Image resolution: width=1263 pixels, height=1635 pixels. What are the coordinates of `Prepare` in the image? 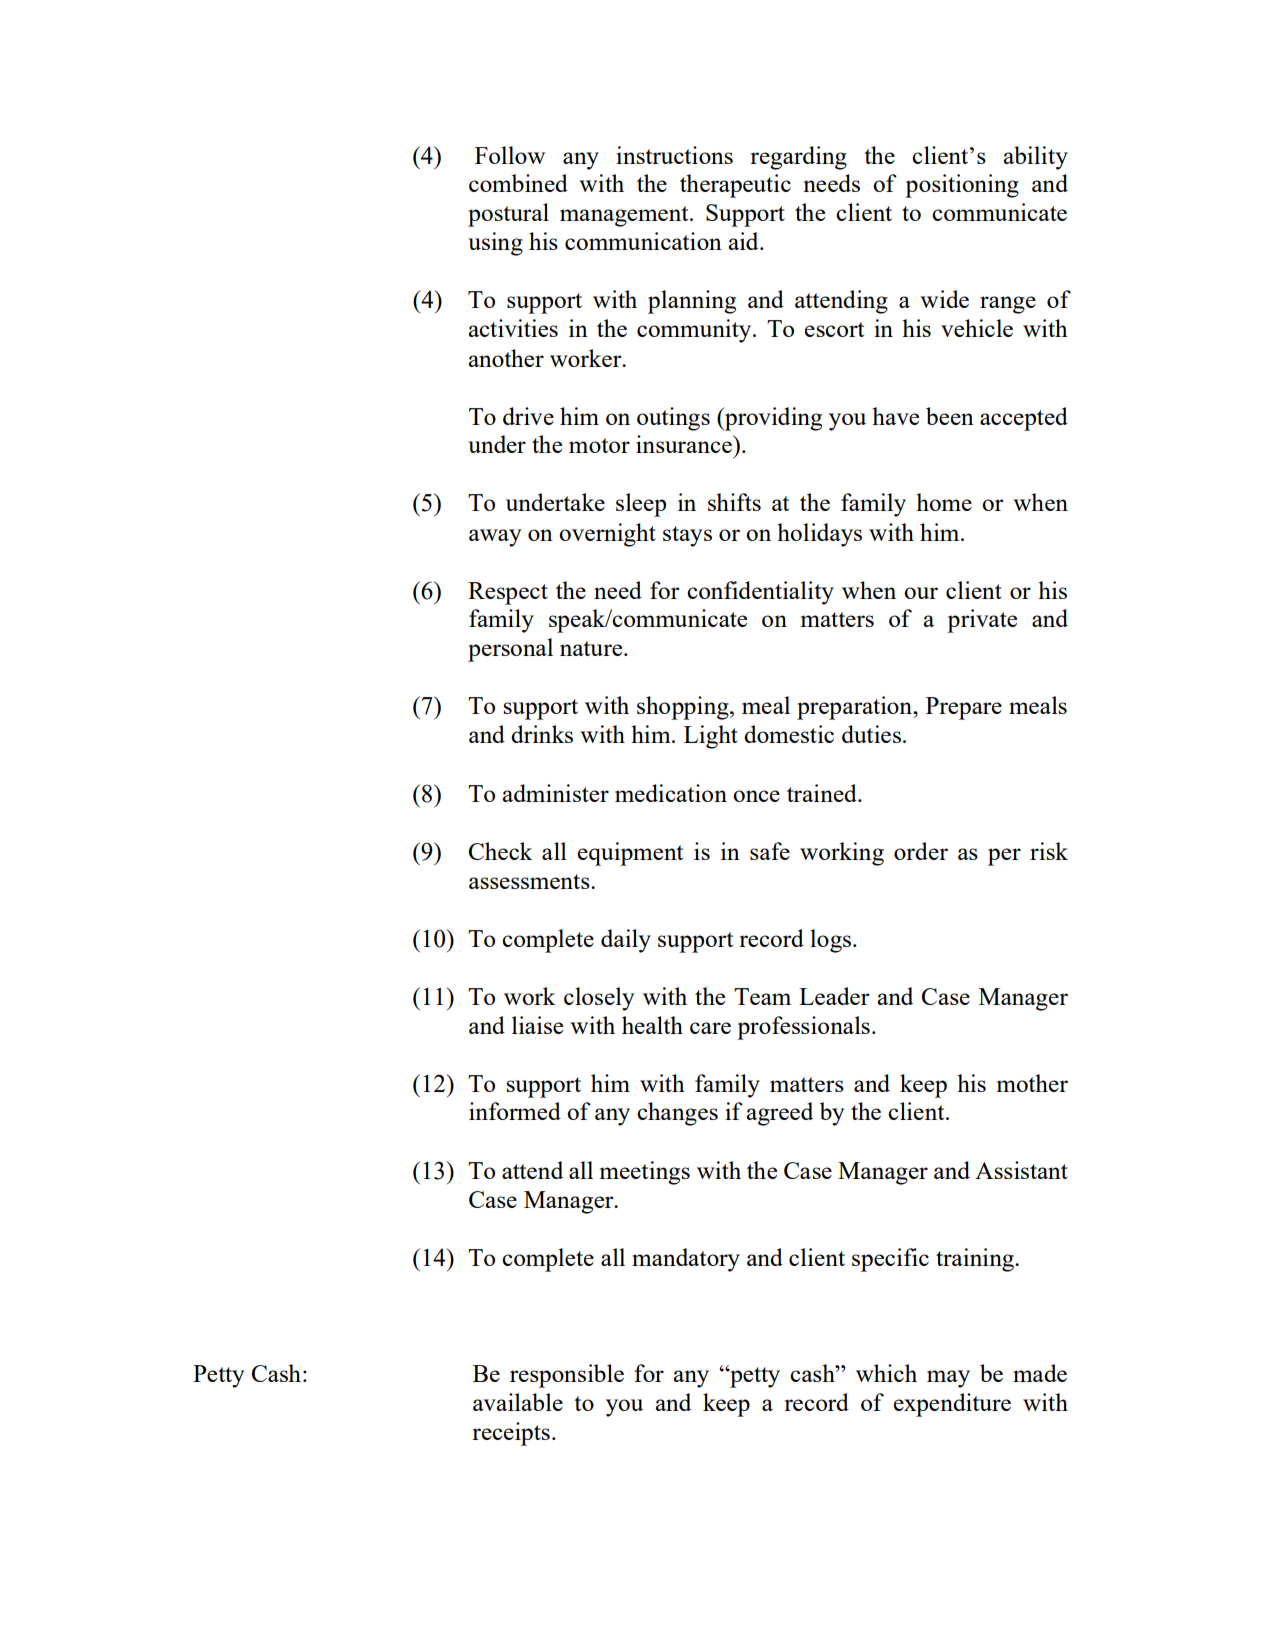 It's located at (964, 708).
